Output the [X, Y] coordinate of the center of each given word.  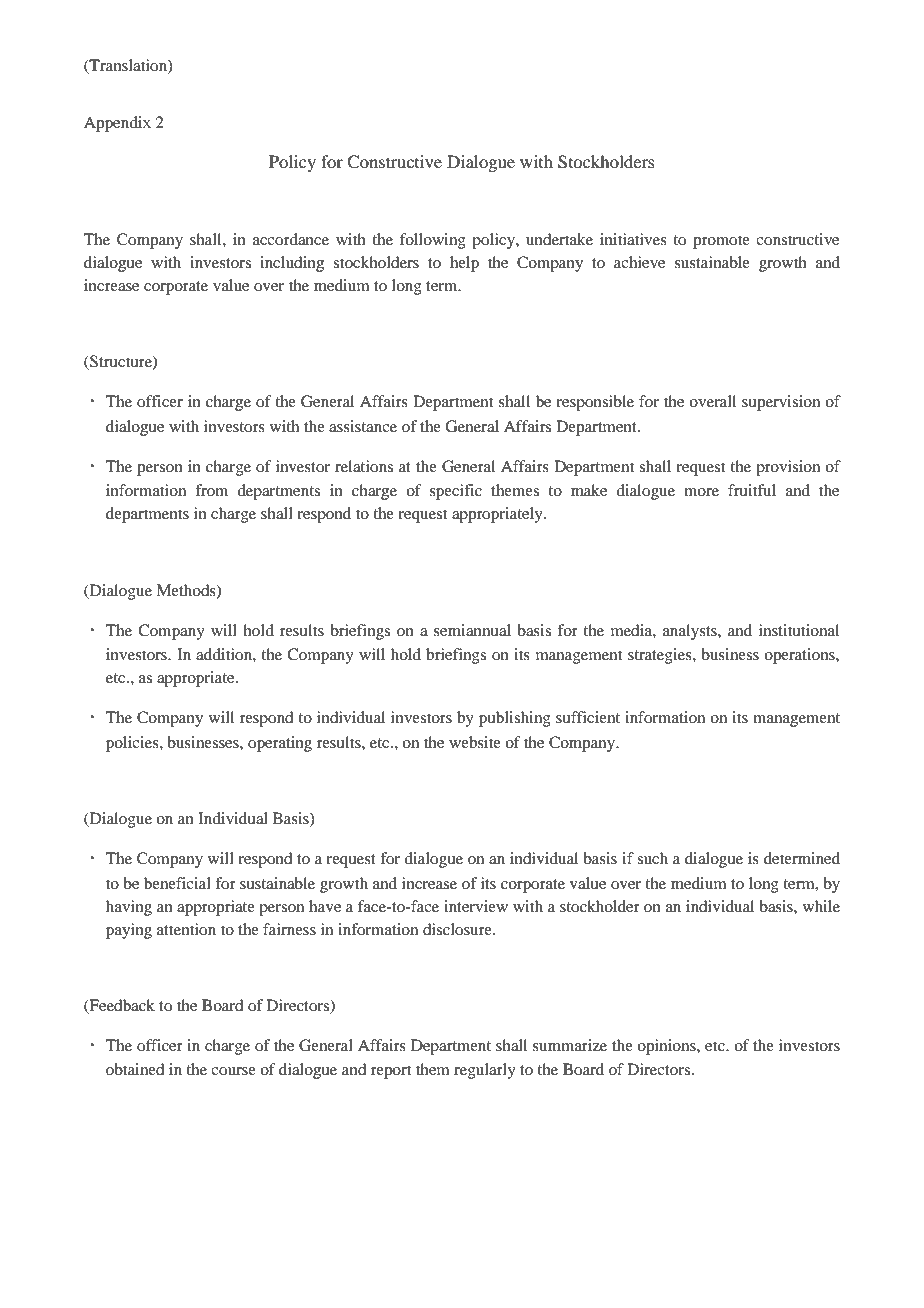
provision [788, 468]
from [211, 490]
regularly [485, 1071]
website [475, 742]
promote [721, 242]
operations [800, 656]
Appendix [117, 124]
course [233, 1071]
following [433, 241]
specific [456, 492]
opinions [667, 1047]
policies [133, 744]
